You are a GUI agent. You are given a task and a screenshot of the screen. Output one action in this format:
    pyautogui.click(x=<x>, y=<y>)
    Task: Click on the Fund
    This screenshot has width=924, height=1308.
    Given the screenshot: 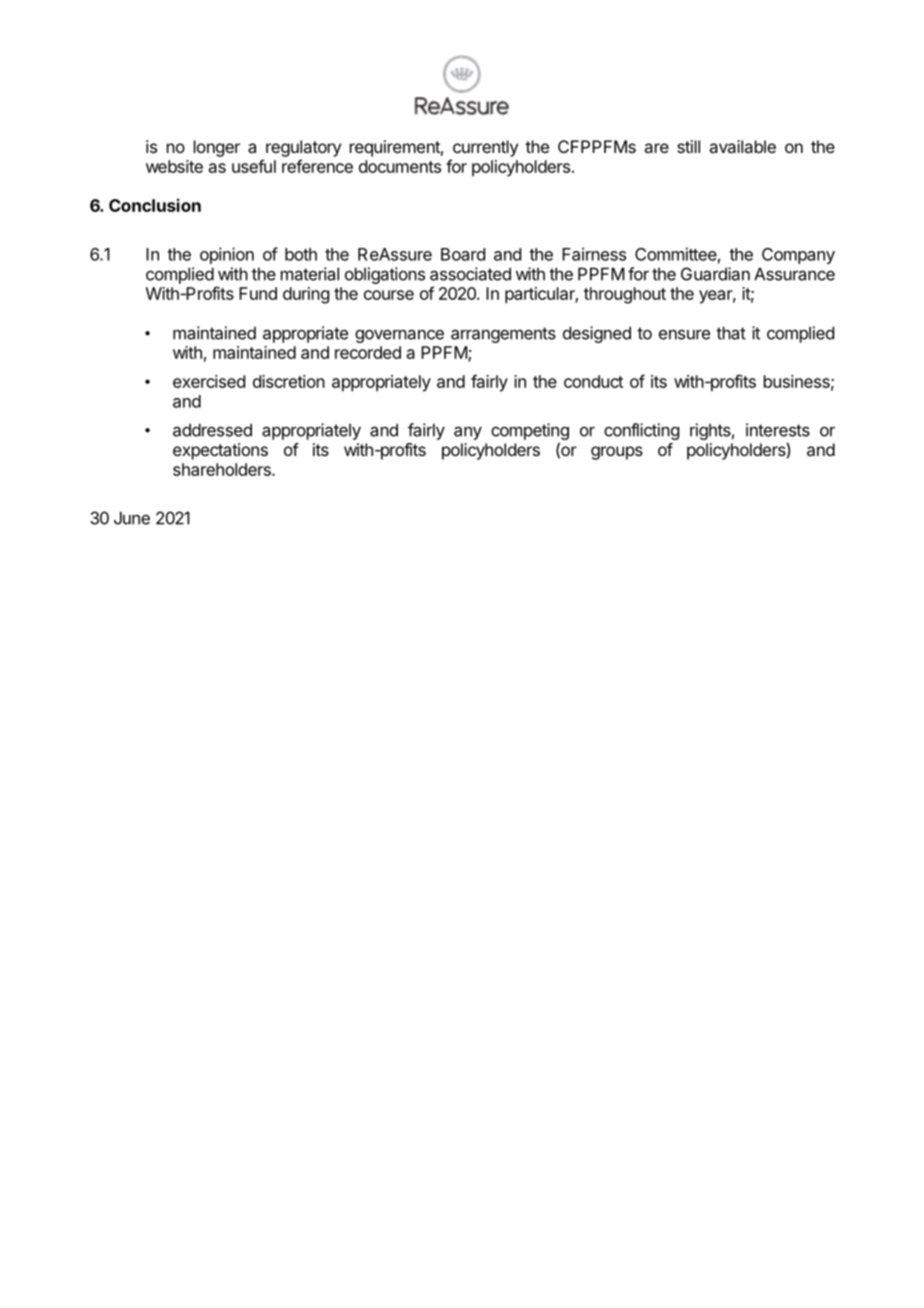 What is the action you would take?
    pyautogui.click(x=258, y=293)
